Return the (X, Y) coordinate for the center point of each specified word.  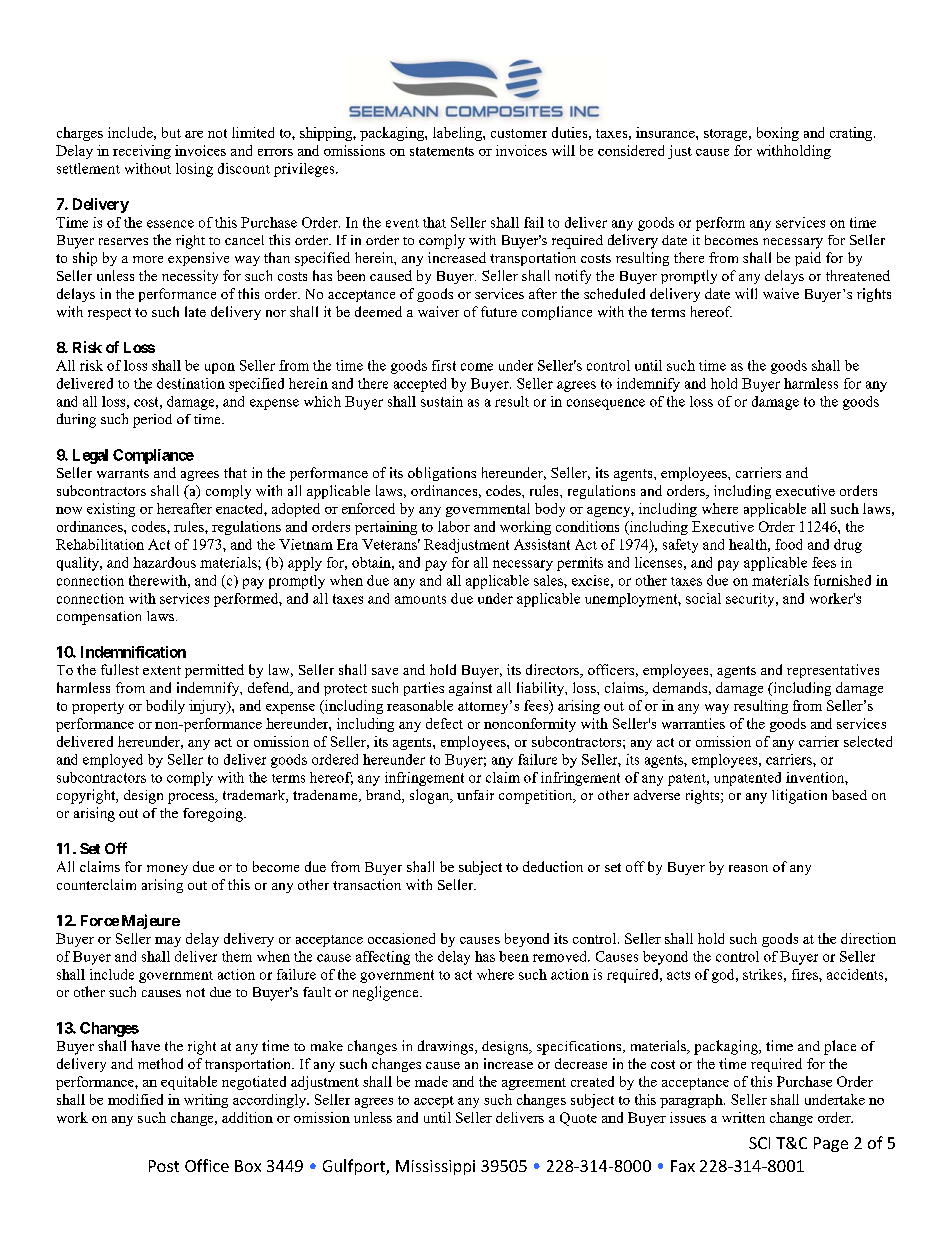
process (192, 798)
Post (164, 1166)
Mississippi (435, 1167)
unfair (475, 795)
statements (442, 151)
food (788, 544)
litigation (799, 796)
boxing (778, 134)
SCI (759, 1143)
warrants (123, 473)
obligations (442, 474)
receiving (142, 152)
